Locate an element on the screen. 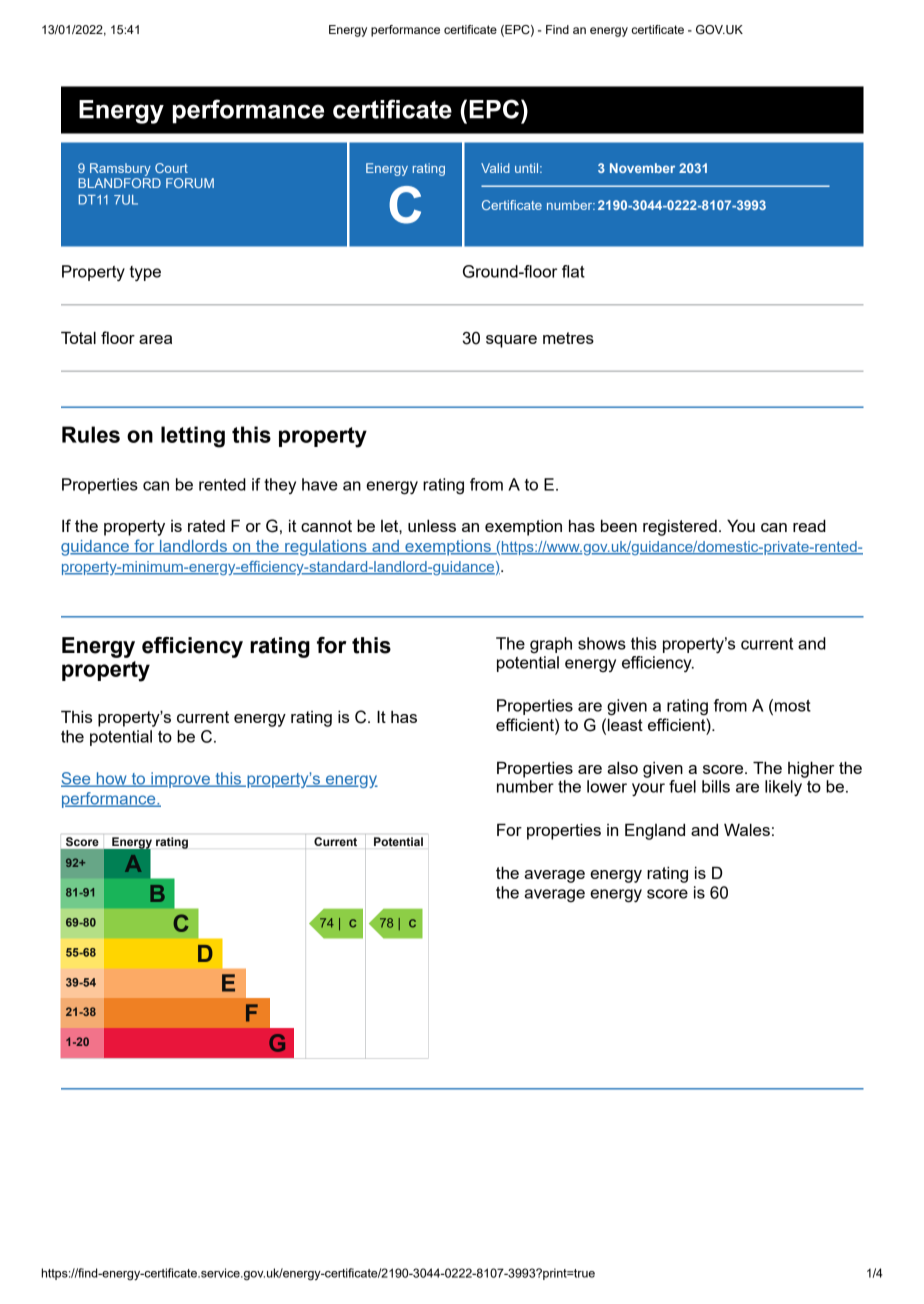 Image resolution: width=924 pixels, height=1304 pixels. November is located at coordinates (642, 168).
